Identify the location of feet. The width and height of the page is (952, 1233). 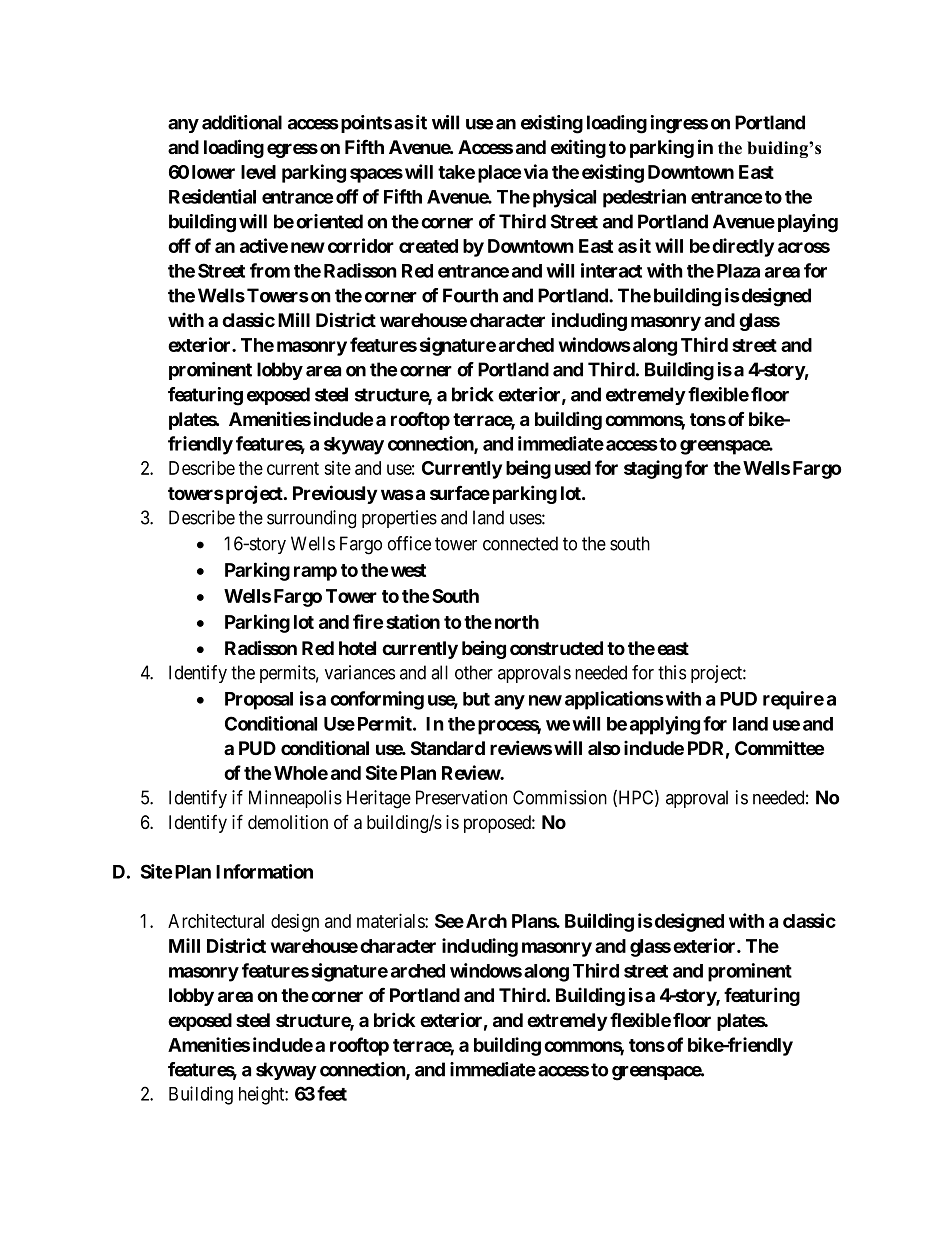
(332, 1093).
